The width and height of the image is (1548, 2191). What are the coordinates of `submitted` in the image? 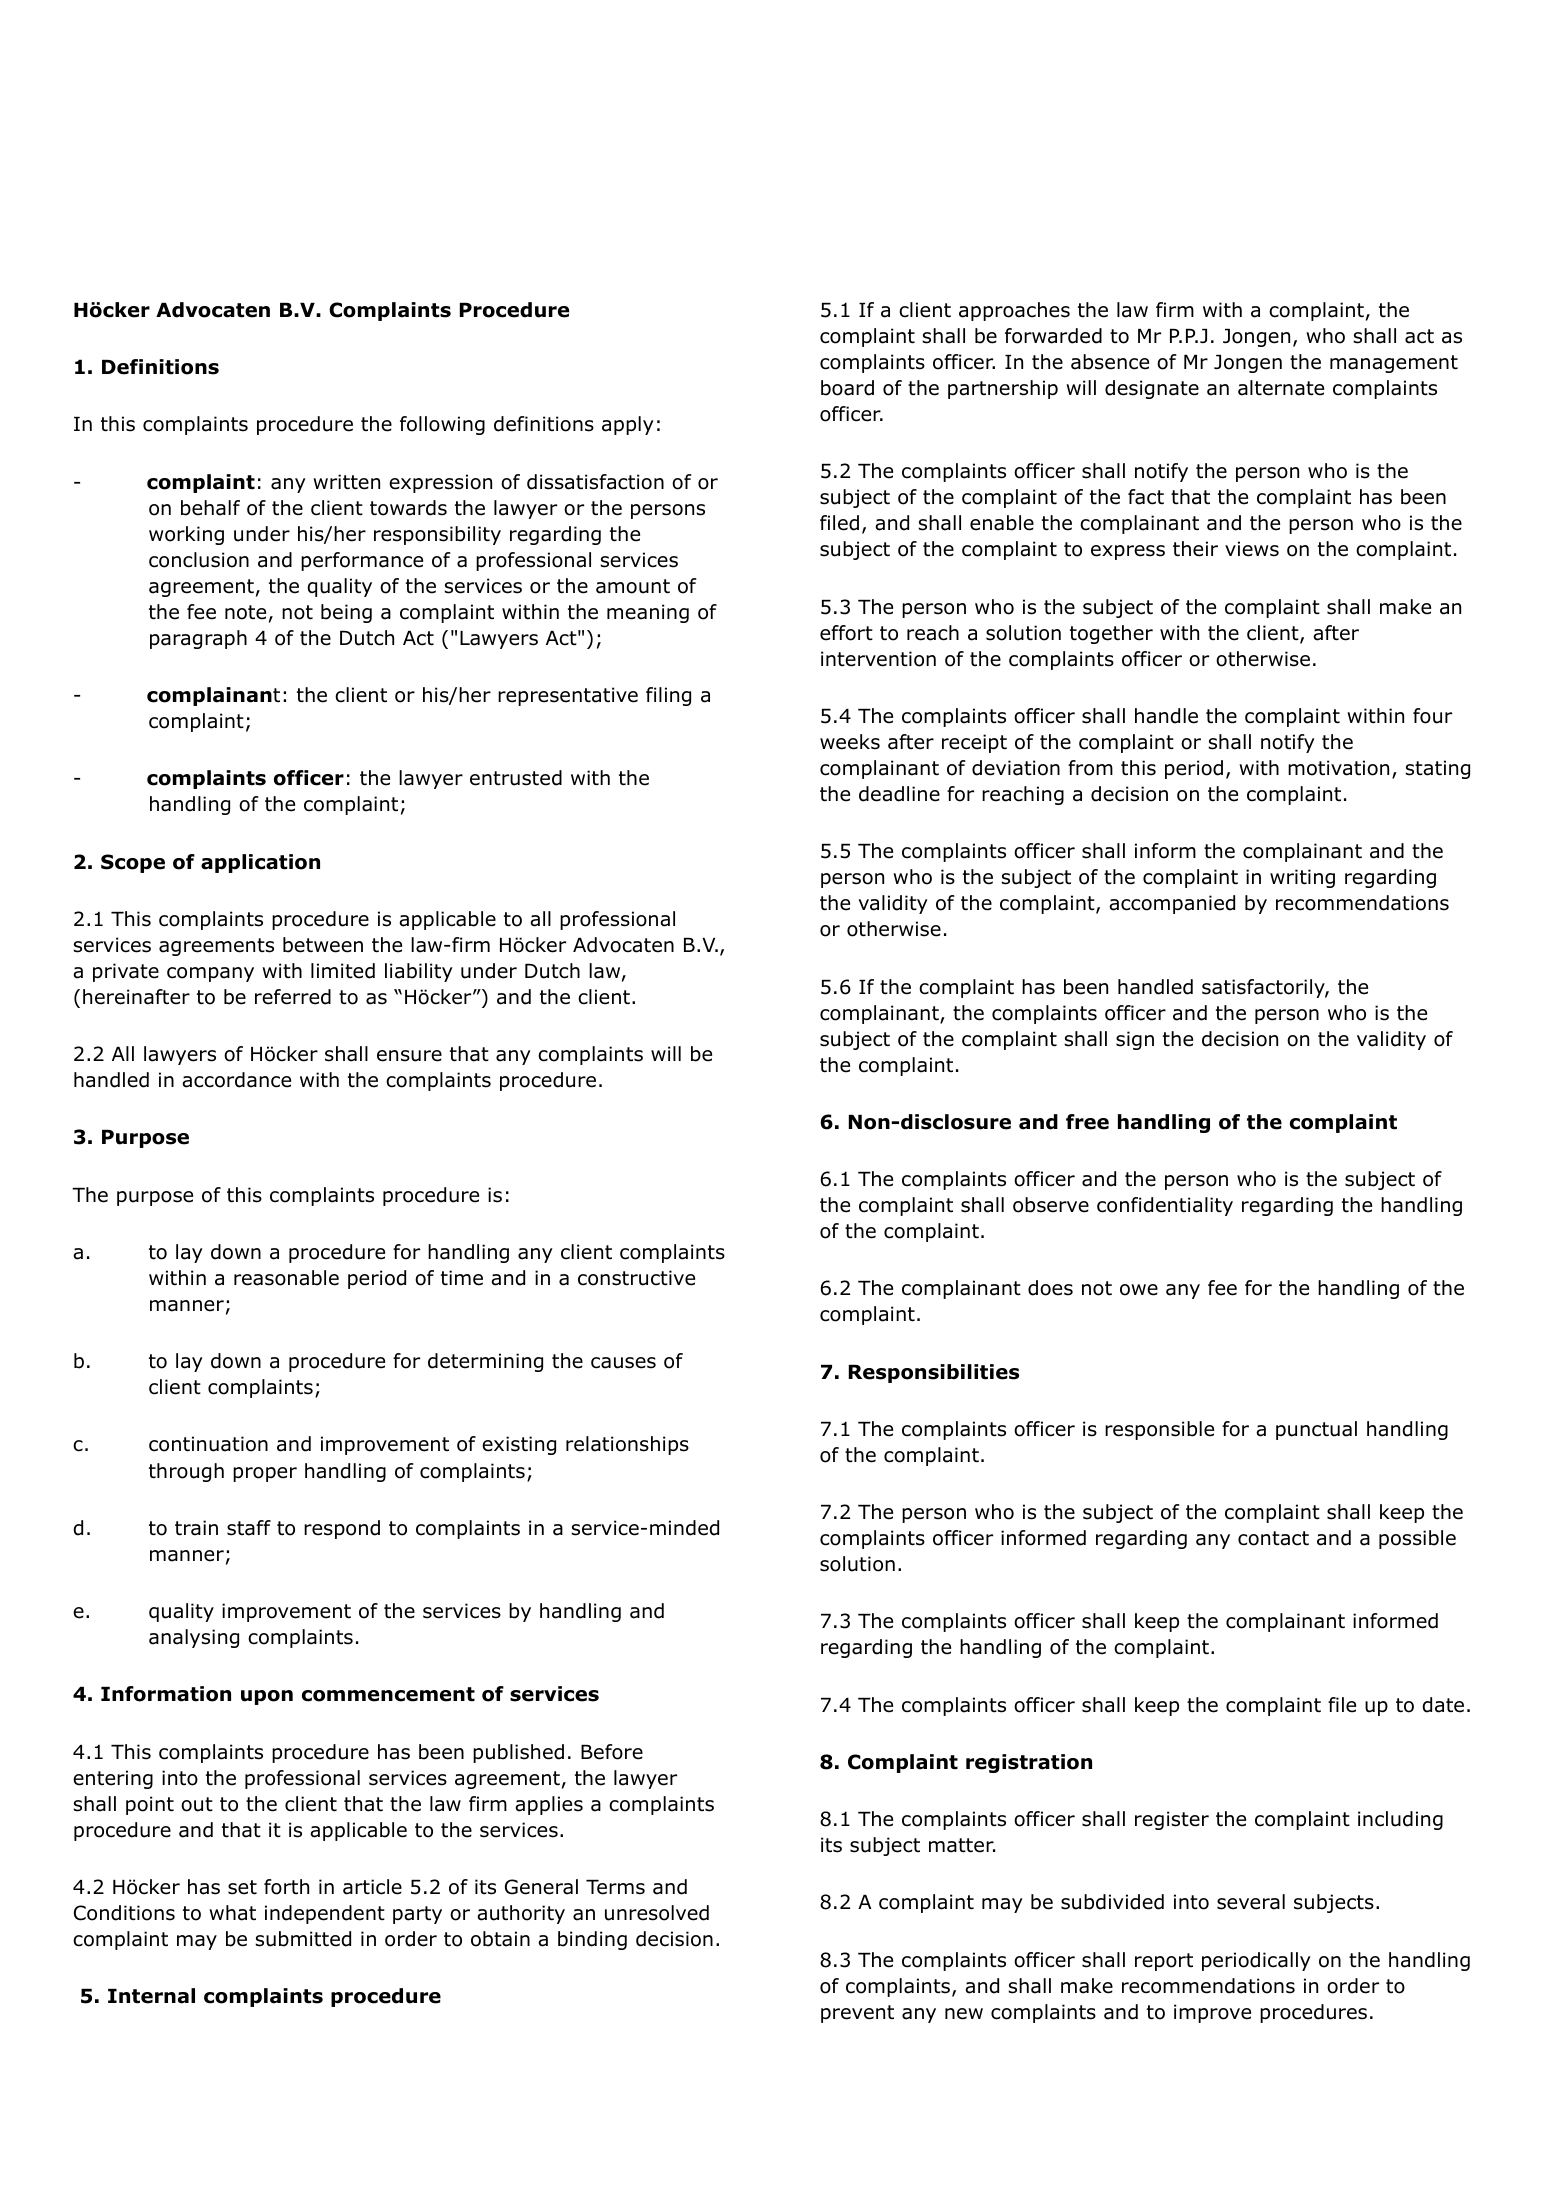 It's located at (303, 1939).
